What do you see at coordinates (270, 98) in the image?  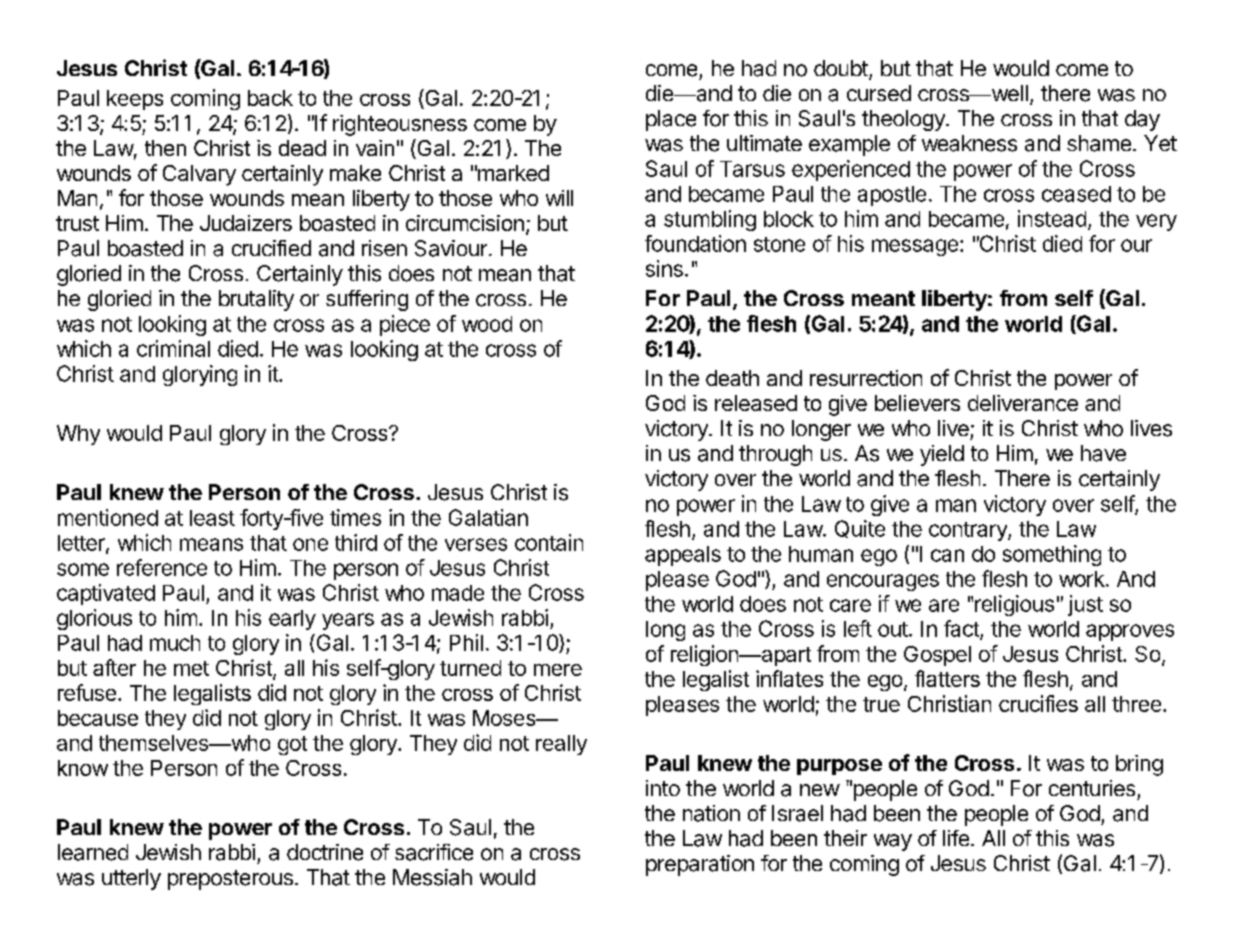 I see `back` at bounding box center [270, 98].
